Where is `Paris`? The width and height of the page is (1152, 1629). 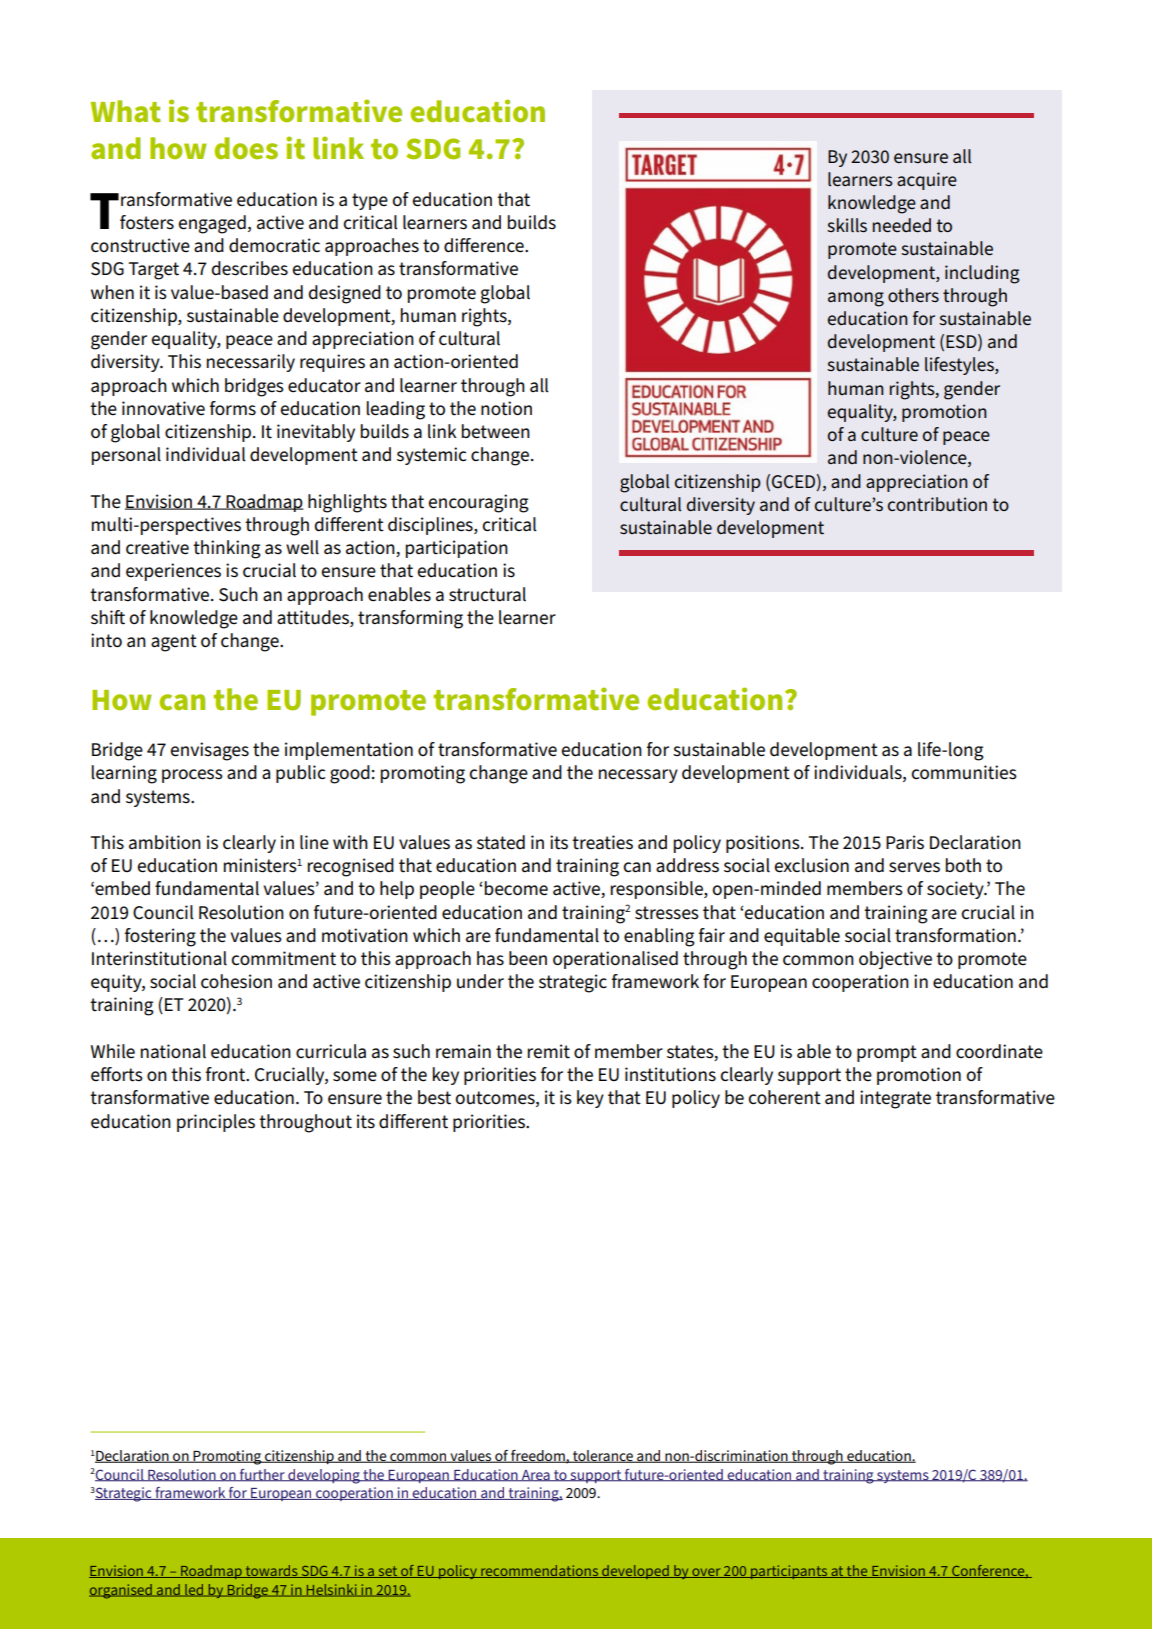 Paris is located at coordinates (905, 842).
